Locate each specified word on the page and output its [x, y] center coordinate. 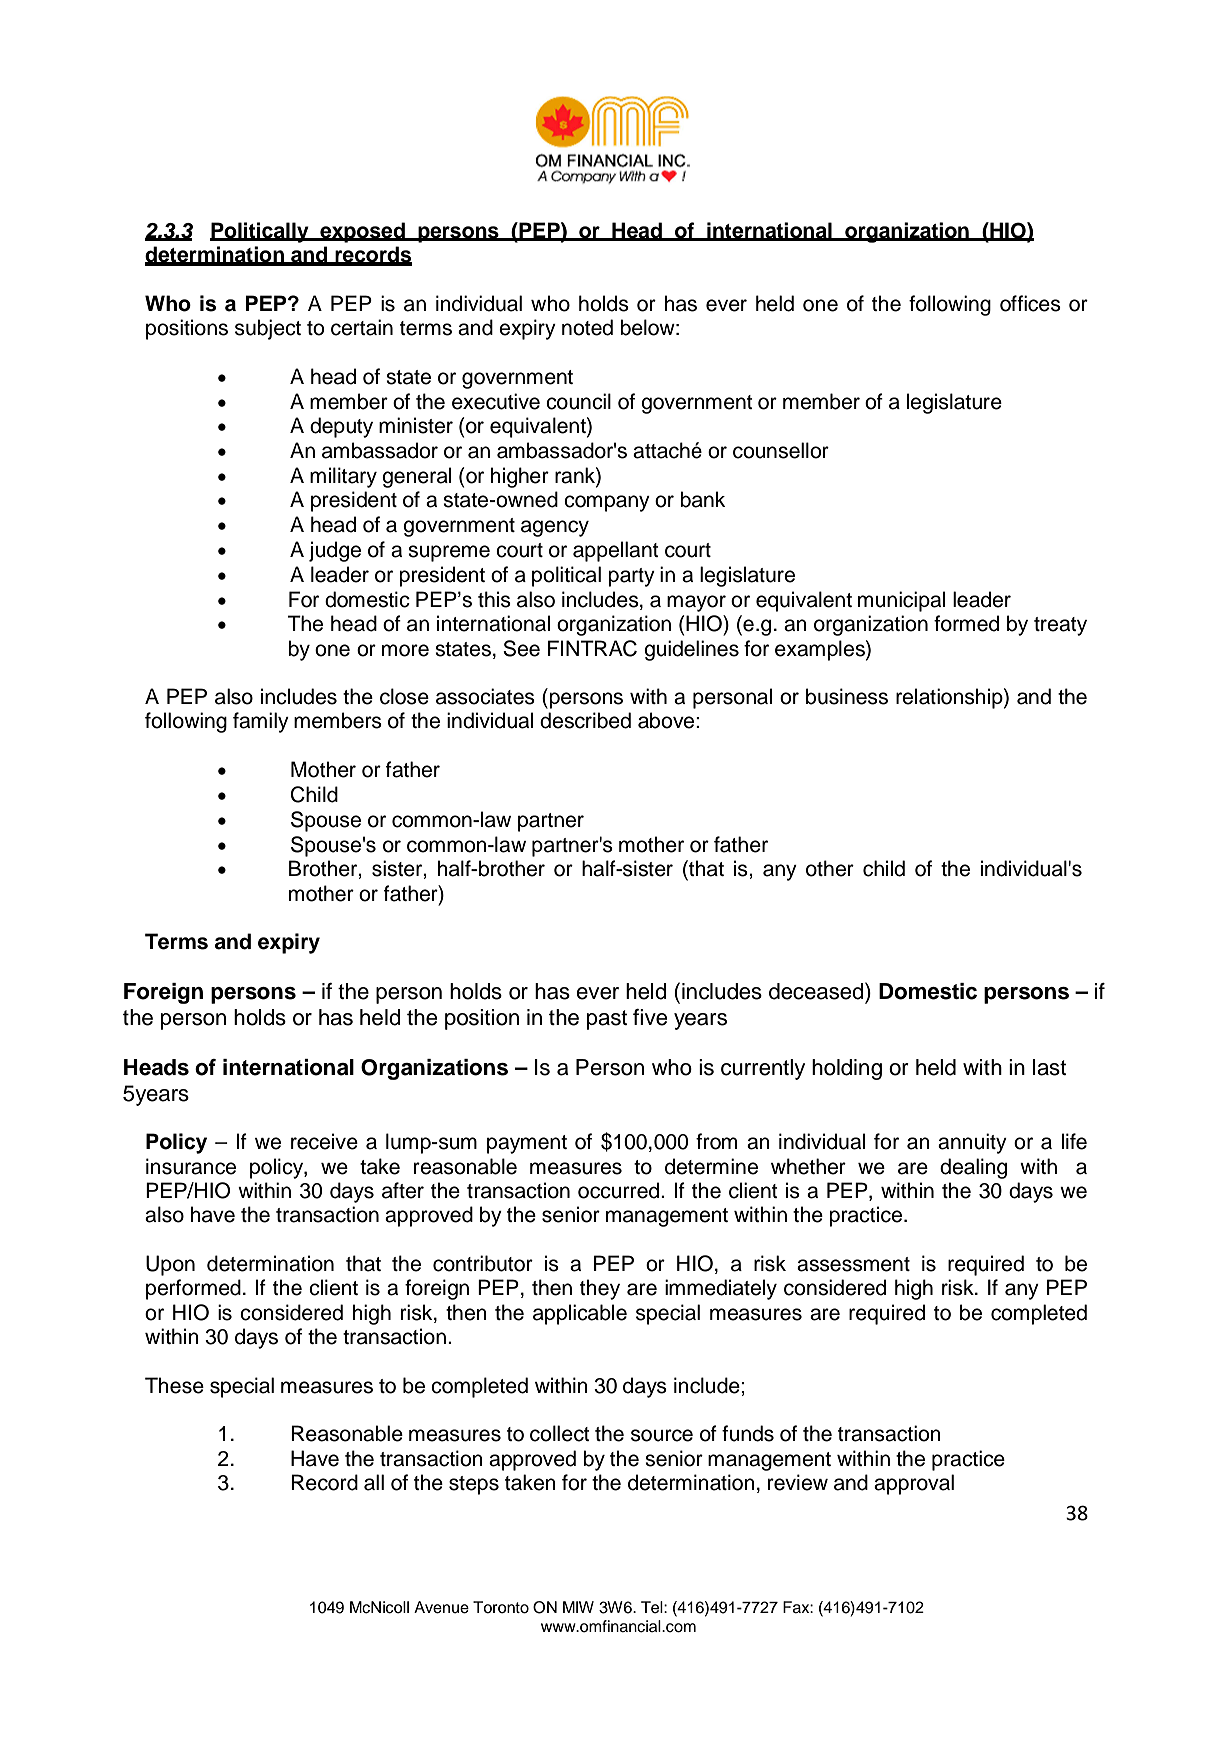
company [607, 503]
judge [335, 551]
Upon [170, 1265]
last [1049, 1067]
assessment [853, 1264]
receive [324, 1141]
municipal [901, 601]
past [607, 1020]
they [600, 1289]
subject [268, 329]
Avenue [441, 1607]
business [847, 696]
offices [1030, 303]
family [261, 722]
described [585, 720]
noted [587, 327]
